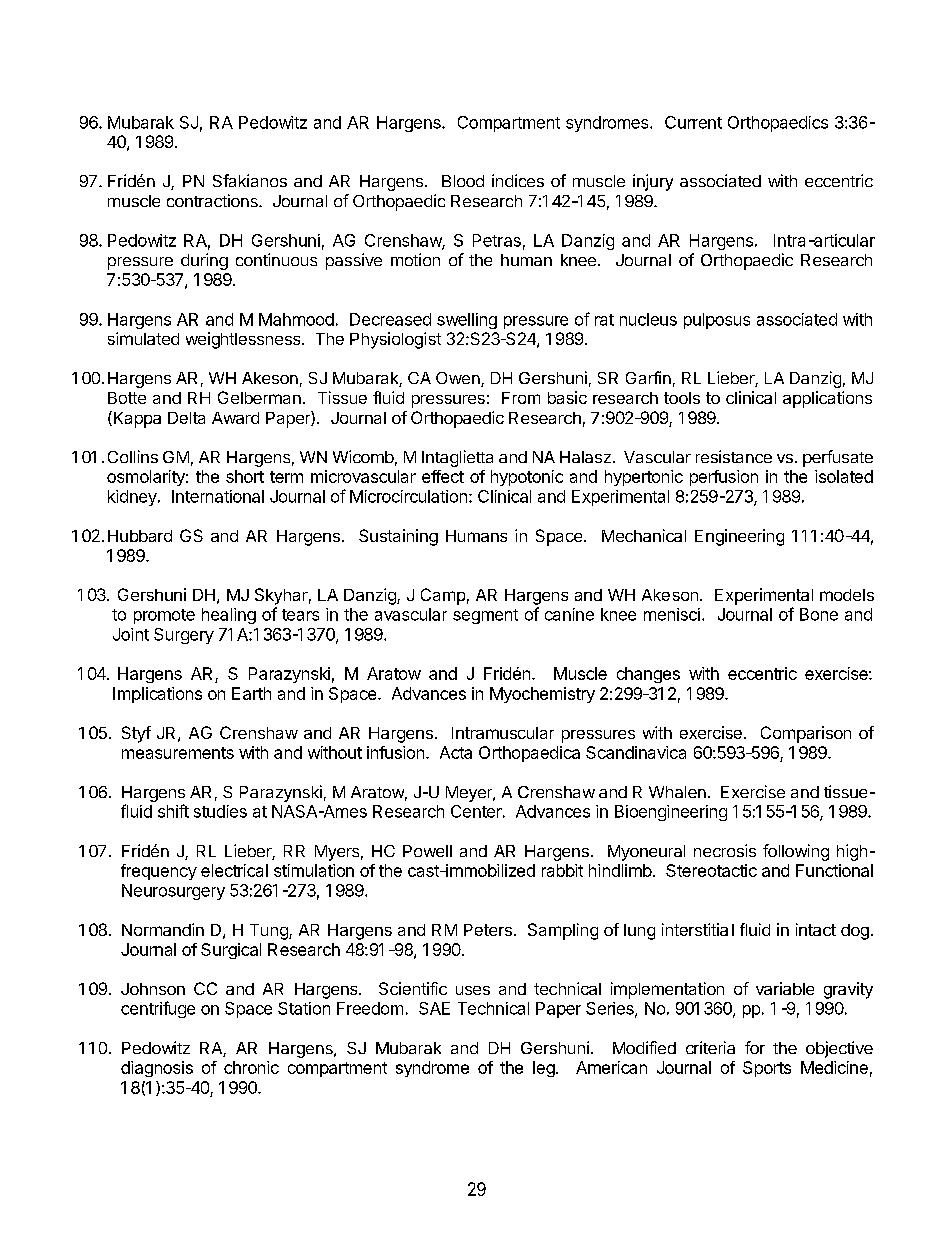 The image size is (952, 1233). Describe the element at coordinates (235, 418) in the image. I see `Award` at that location.
